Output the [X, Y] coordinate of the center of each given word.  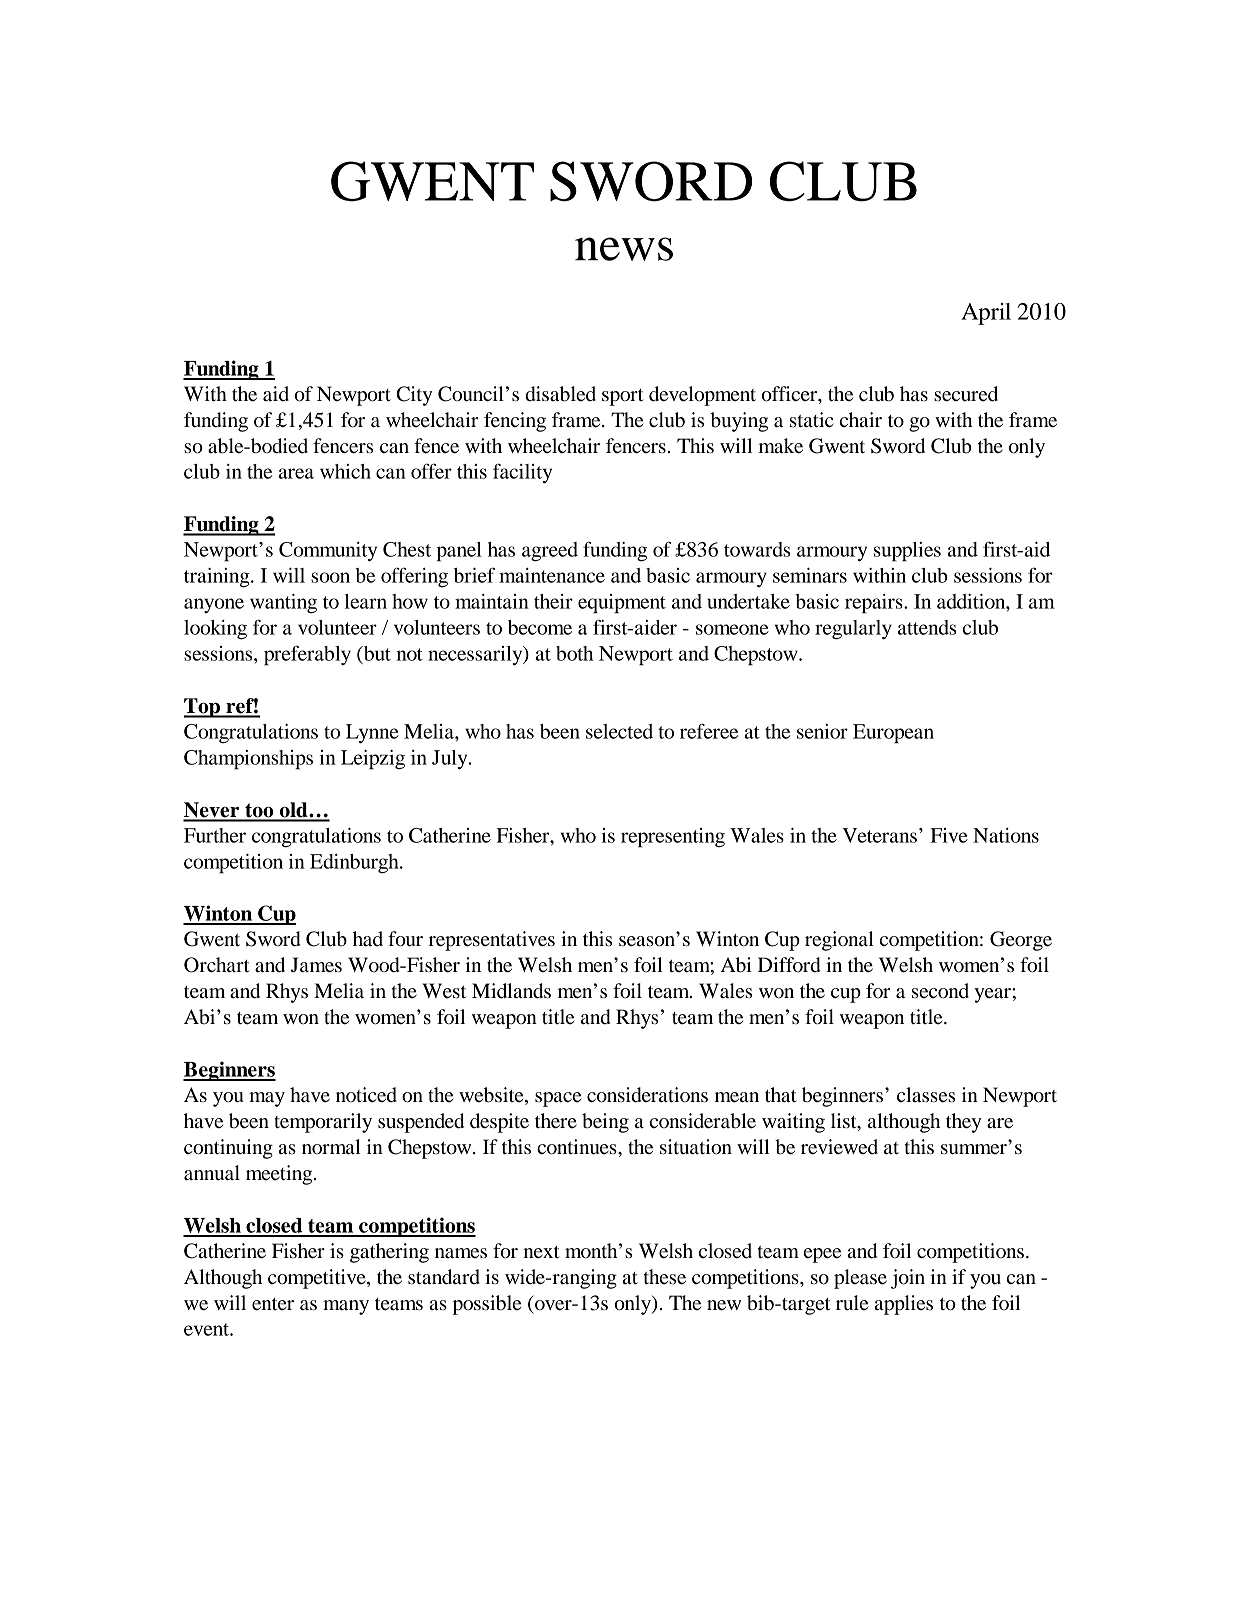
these [665, 1277]
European [893, 734]
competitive [318, 1279]
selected [619, 731]
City [414, 396]
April [986, 314]
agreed [550, 552]
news [624, 249]
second [940, 991]
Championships [248, 760]
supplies [907, 552]
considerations [647, 1095]
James [316, 965]
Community [328, 551]
